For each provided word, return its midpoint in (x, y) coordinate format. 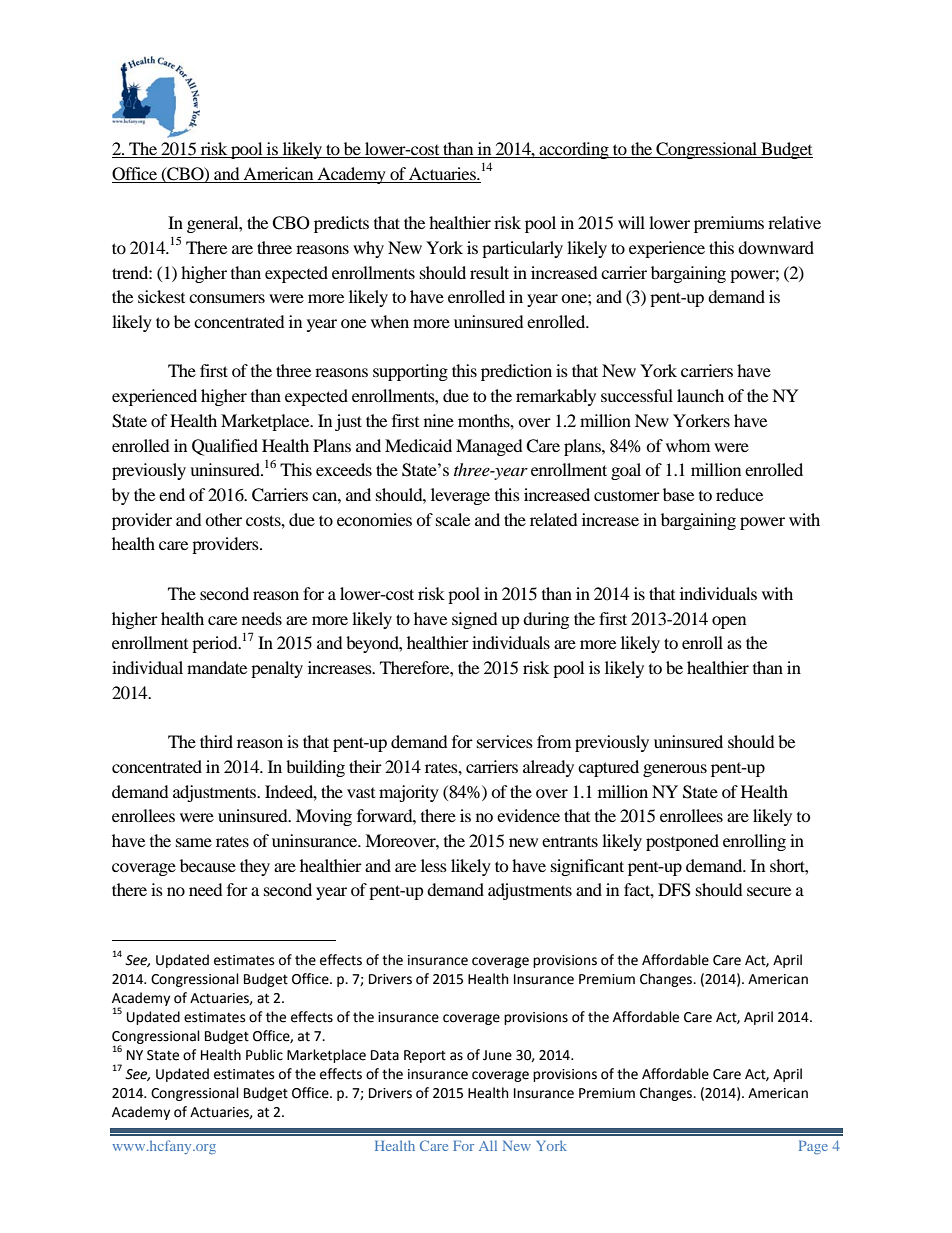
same (194, 842)
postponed (682, 842)
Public (264, 1055)
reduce (739, 494)
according (574, 150)
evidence (528, 815)
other (223, 519)
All (488, 1145)
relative (794, 222)
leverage (460, 496)
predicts (341, 224)
